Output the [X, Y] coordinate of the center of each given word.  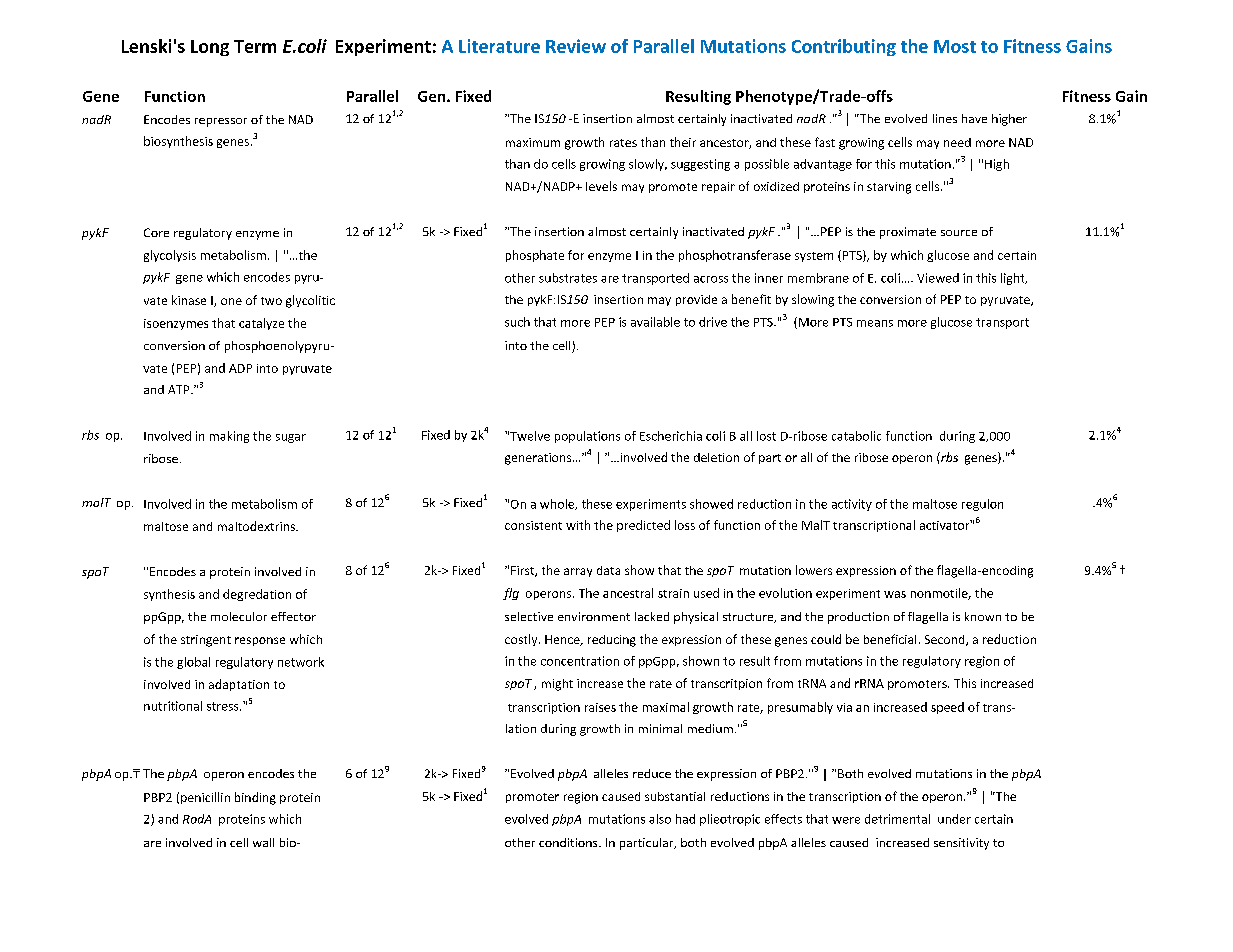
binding [255, 798]
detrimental [897, 819]
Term [255, 46]
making [229, 437]
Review [576, 46]
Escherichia [671, 436]
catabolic [856, 436]
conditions [569, 842]
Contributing [844, 47]
